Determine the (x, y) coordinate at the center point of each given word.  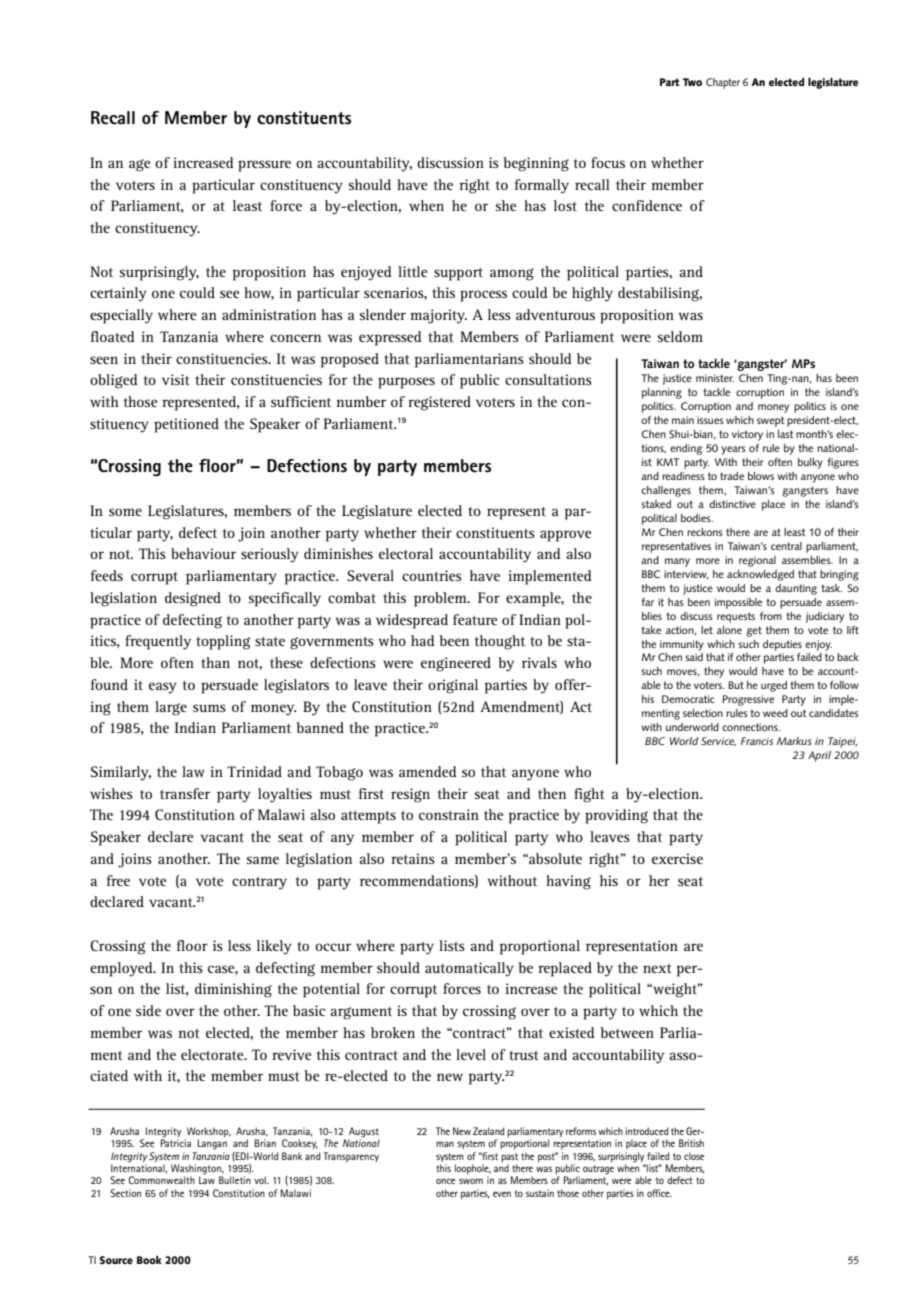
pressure (264, 166)
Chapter (723, 83)
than (215, 662)
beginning (536, 164)
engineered (456, 664)
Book (149, 1260)
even (502, 1194)
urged (774, 686)
